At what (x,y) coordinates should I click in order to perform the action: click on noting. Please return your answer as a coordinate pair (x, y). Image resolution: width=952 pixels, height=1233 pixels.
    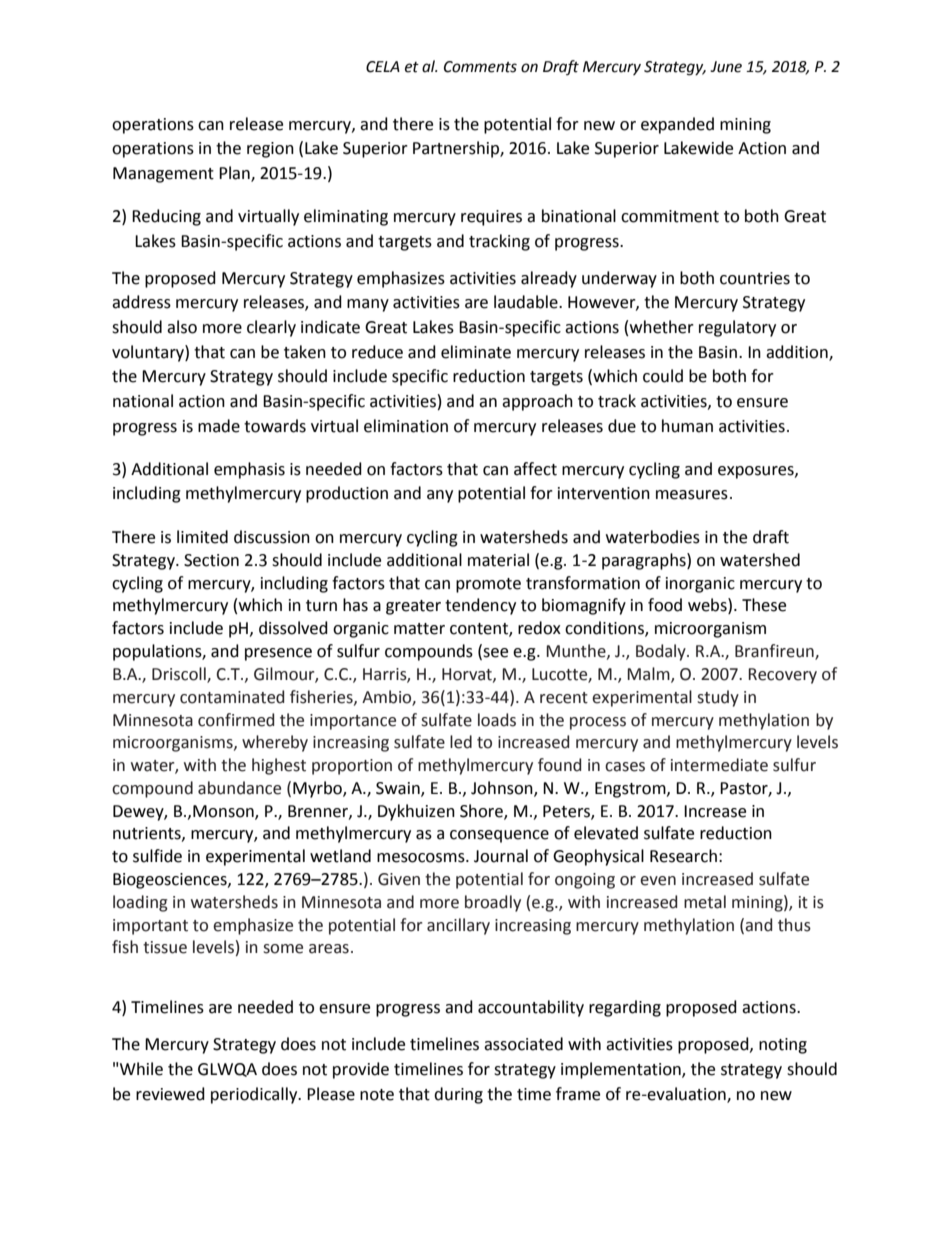
    Looking at the image, I should click on (783, 1046).
